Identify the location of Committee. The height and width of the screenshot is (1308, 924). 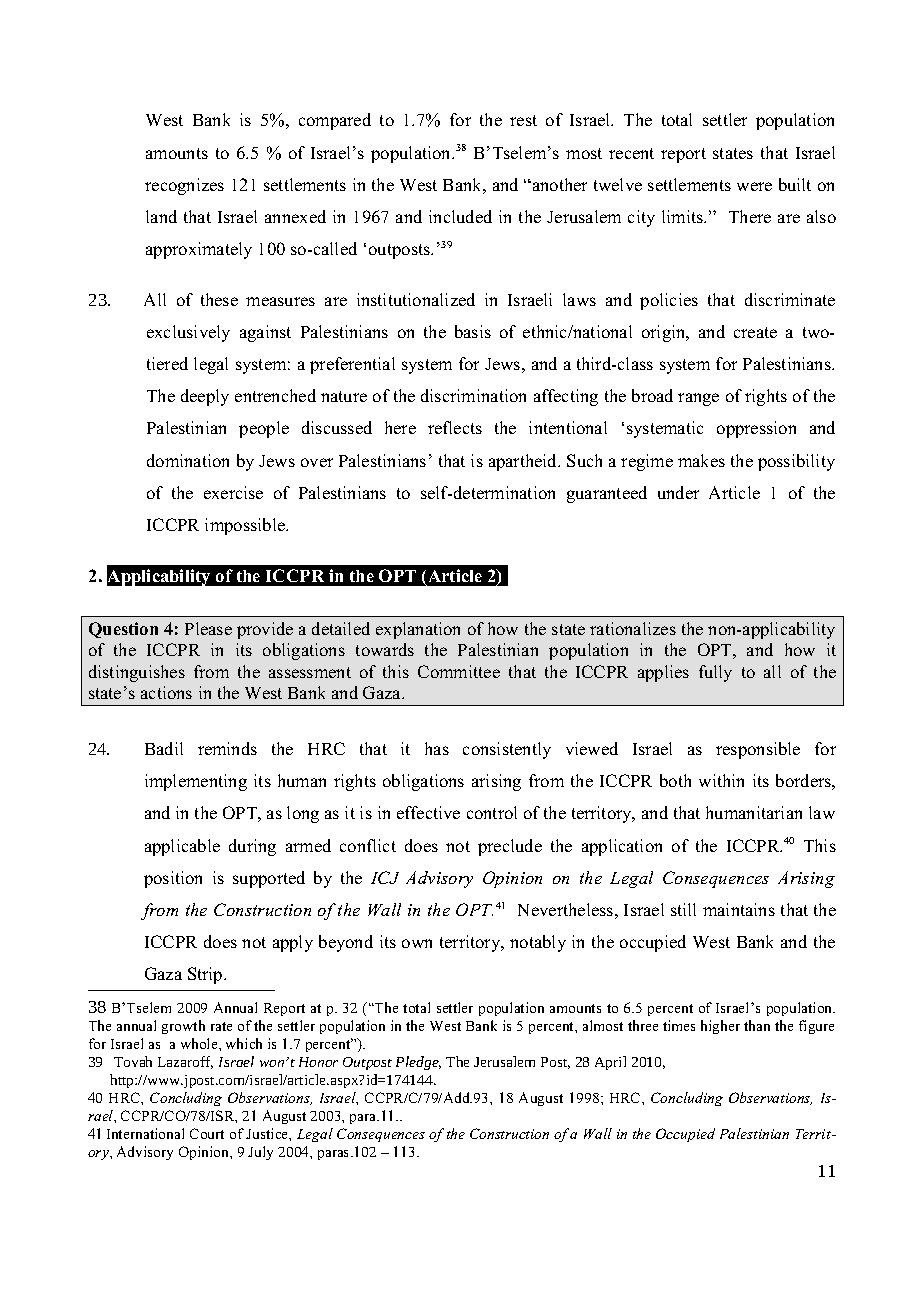
(459, 671).
